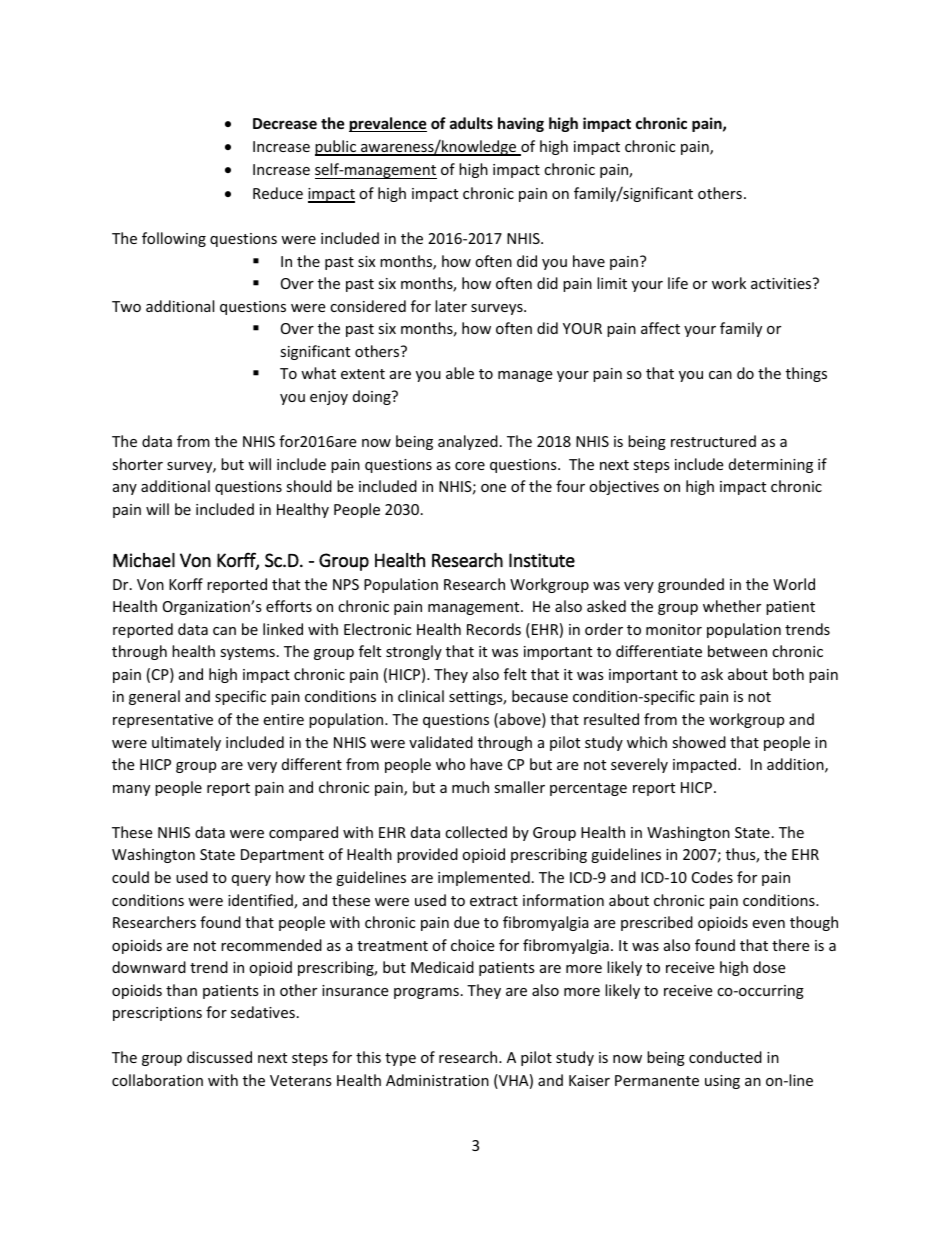  Describe the element at coordinates (678, 283) in the image. I see `life` at that location.
